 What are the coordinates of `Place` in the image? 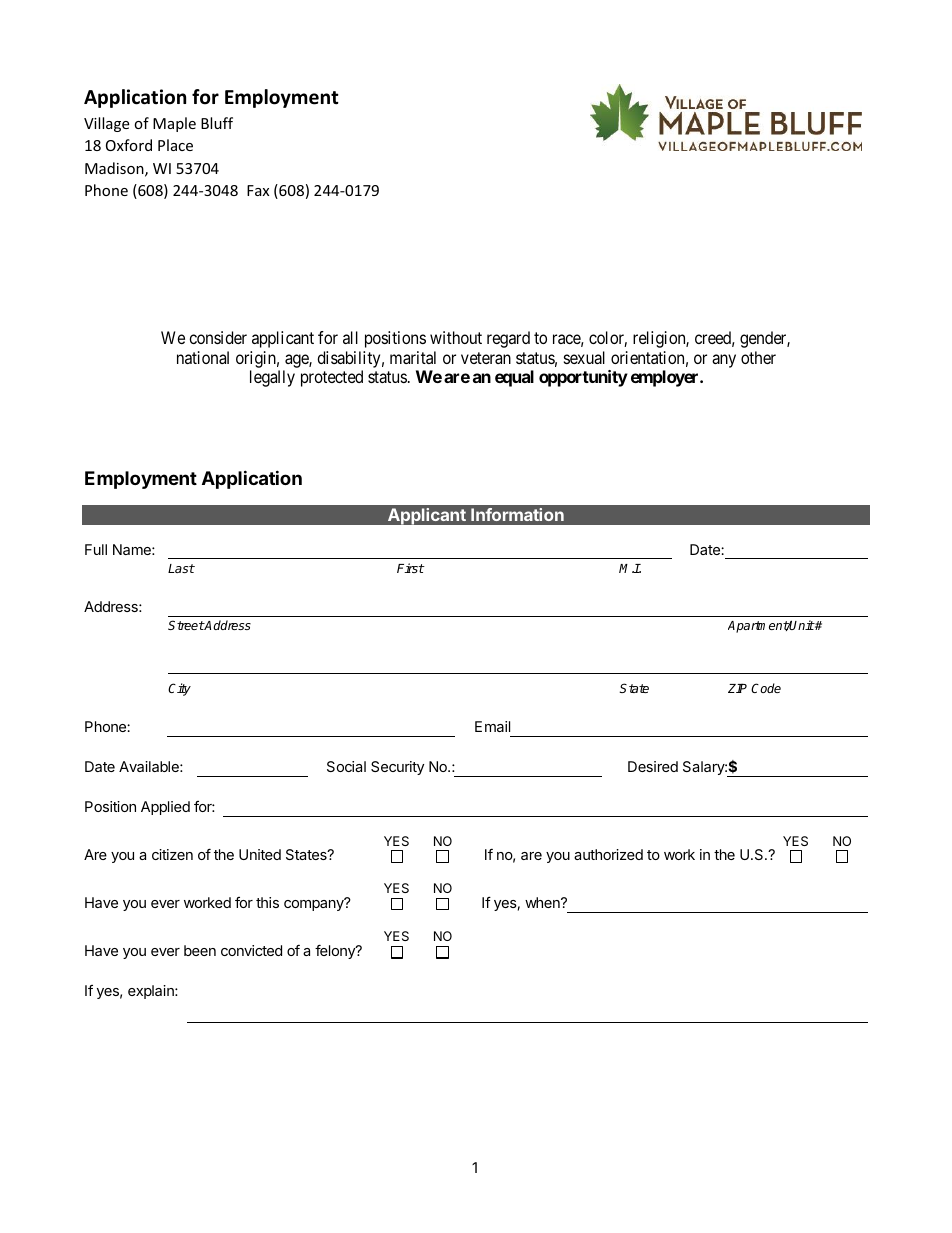 It's located at (175, 145).
